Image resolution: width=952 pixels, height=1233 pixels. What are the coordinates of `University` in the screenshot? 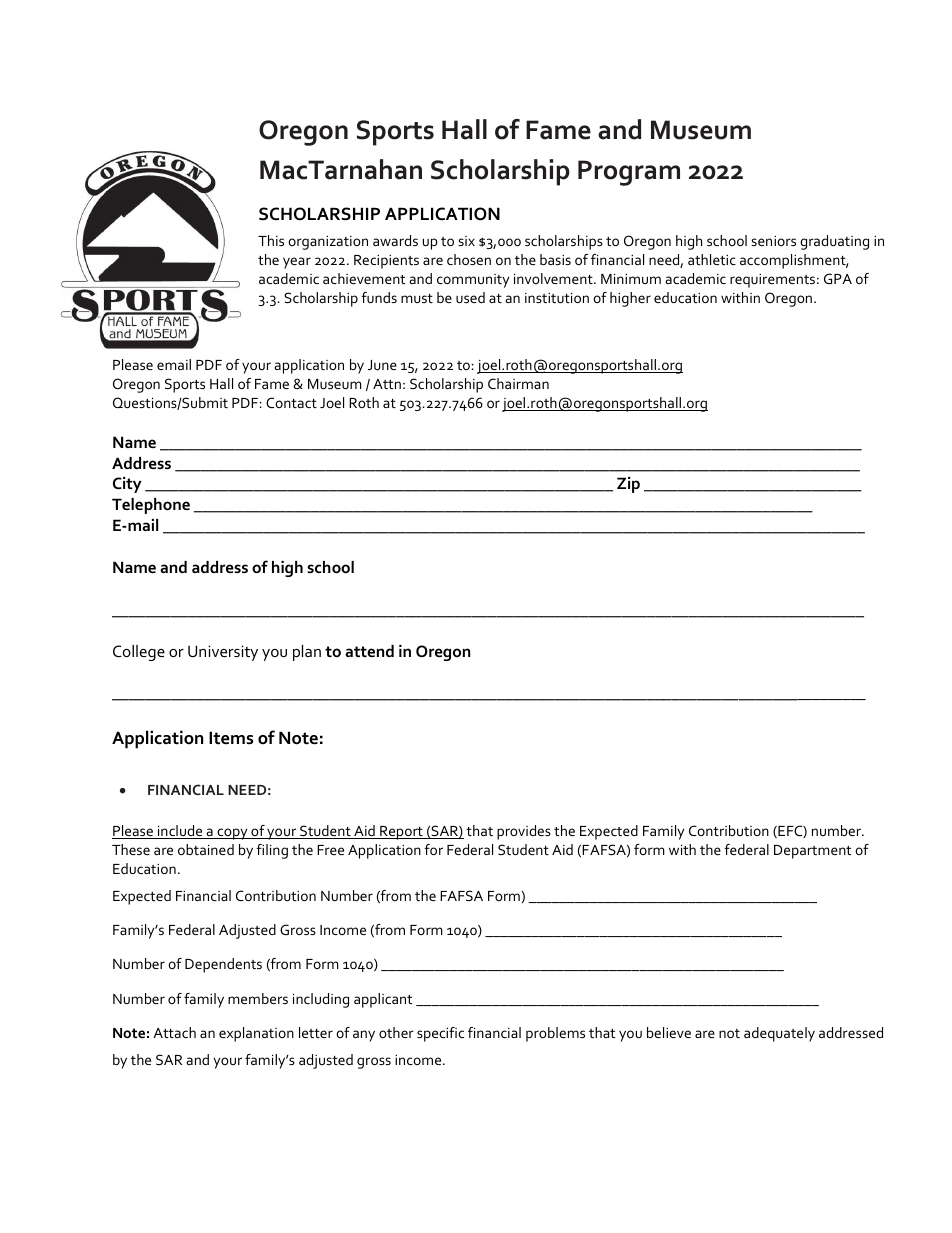 It's located at (223, 653).
